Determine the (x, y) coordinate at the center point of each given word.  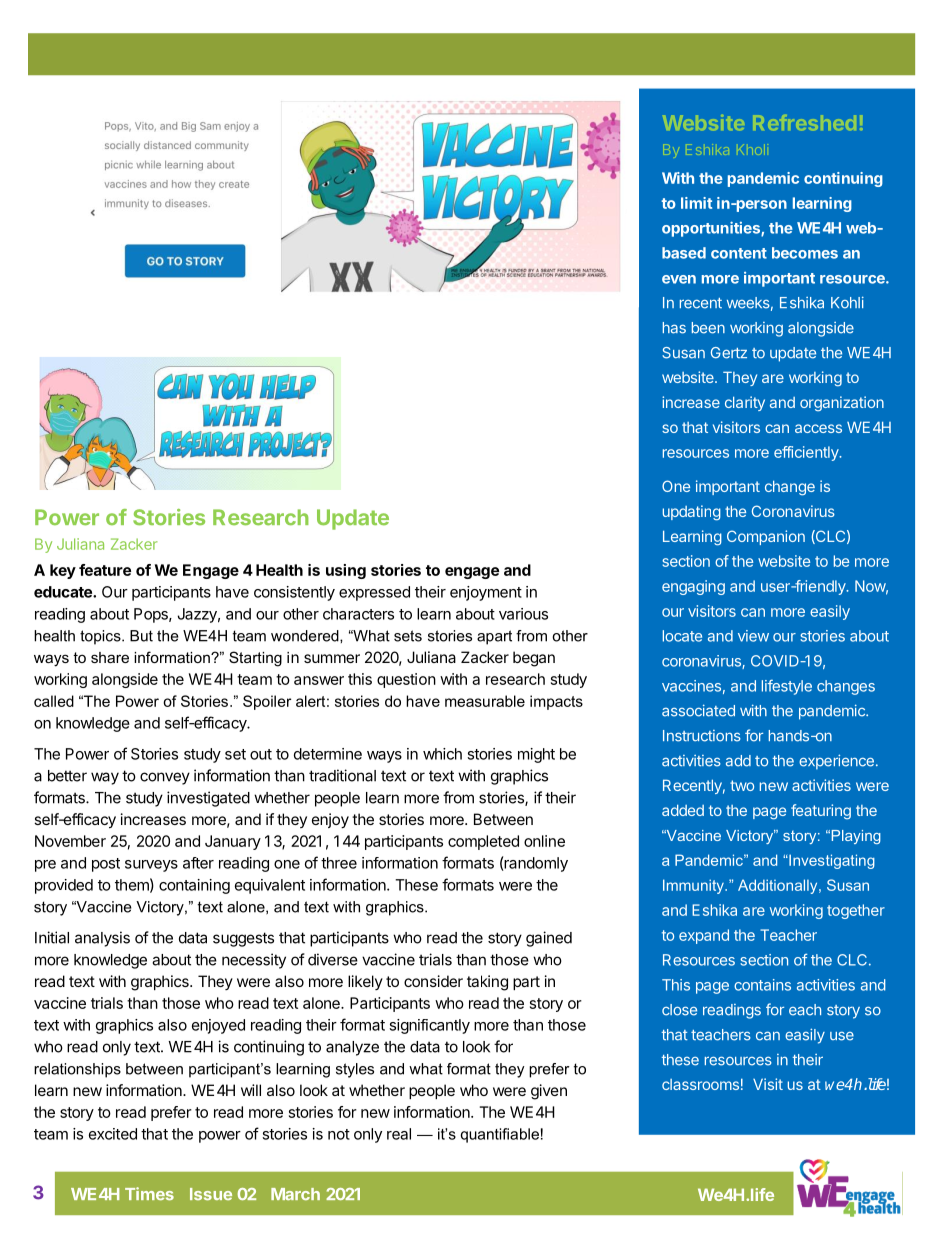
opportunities (712, 229)
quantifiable (500, 1135)
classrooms (700, 1084)
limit (696, 203)
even (679, 279)
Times (149, 1193)
